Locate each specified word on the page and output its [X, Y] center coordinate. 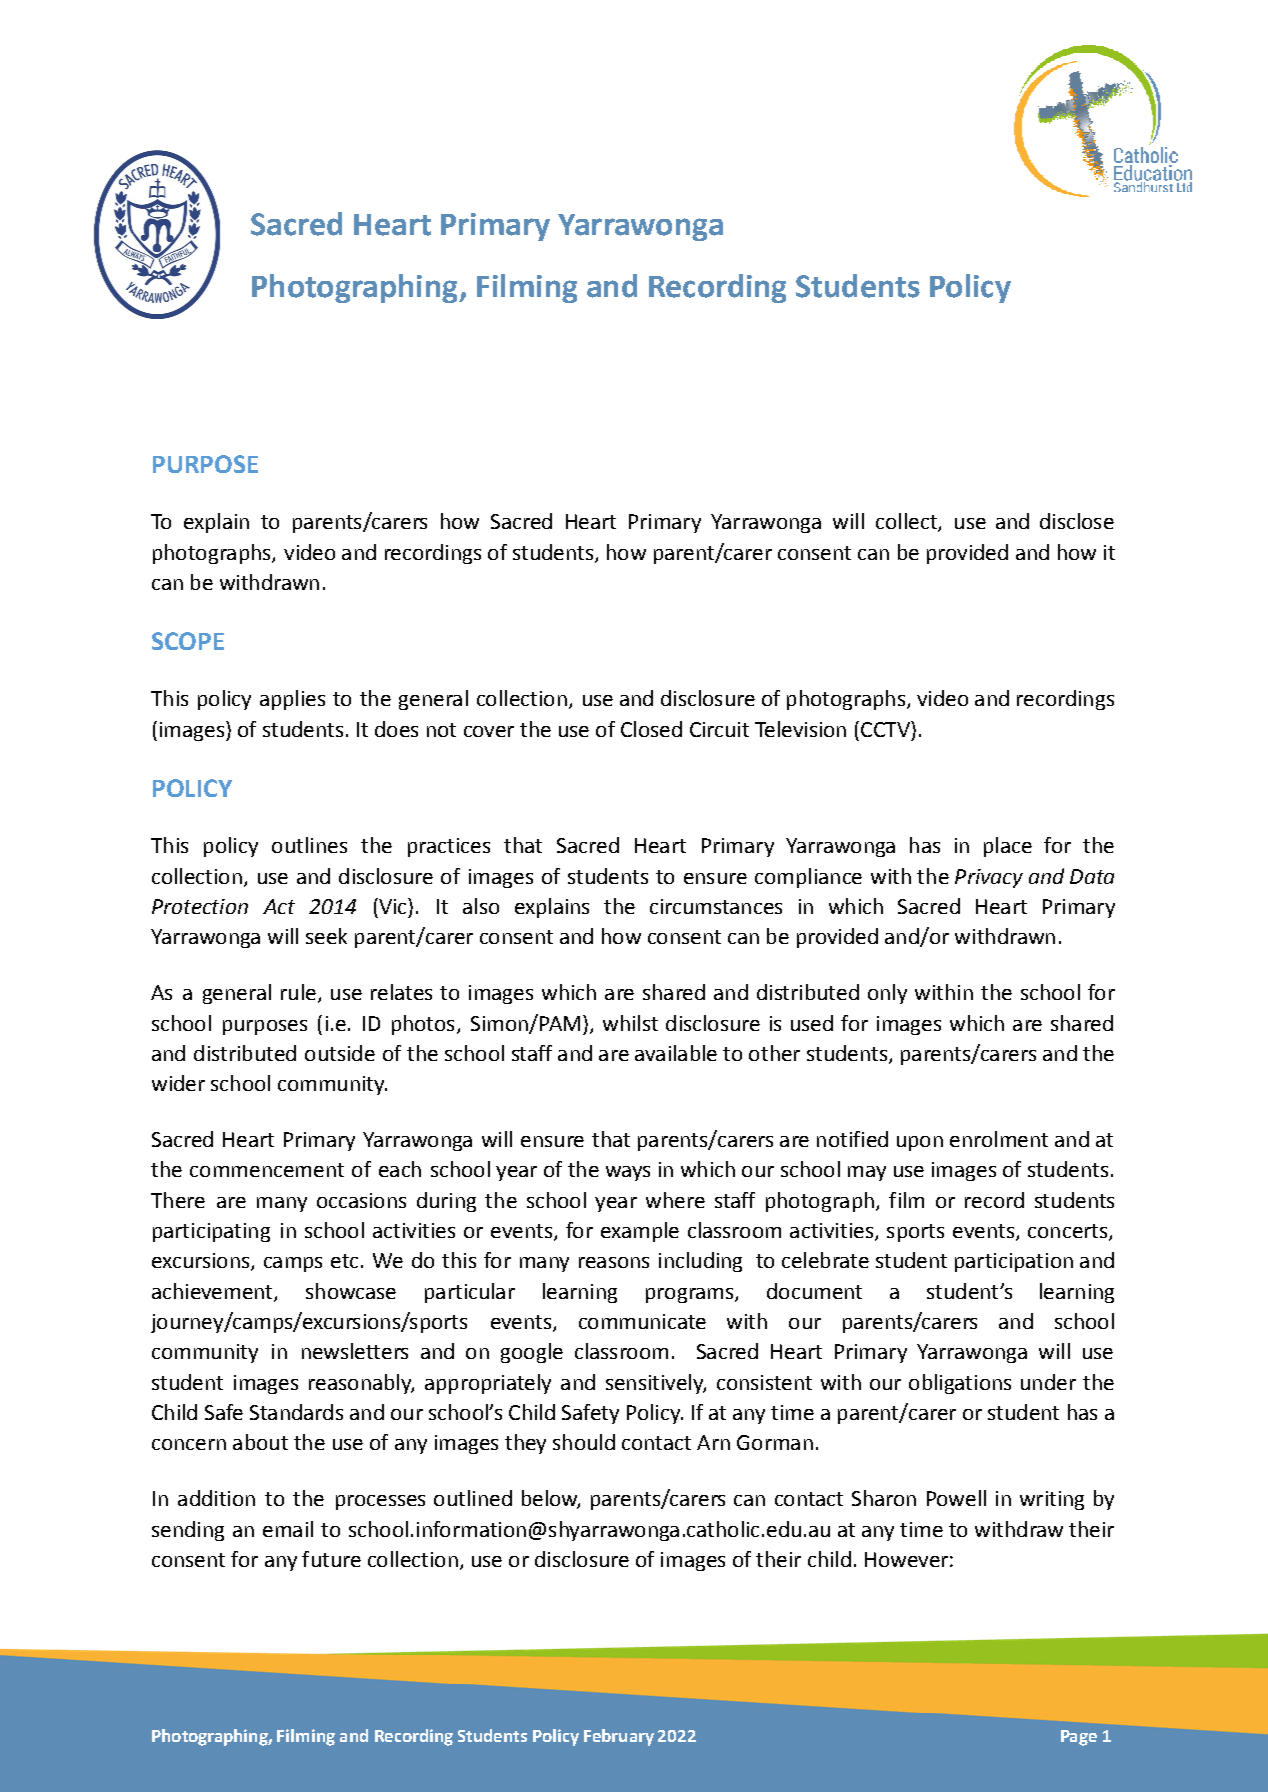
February [619, 1737]
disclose [1077, 521]
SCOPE [188, 641]
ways [628, 1173]
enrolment [999, 1139]
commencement [267, 1170]
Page [1079, 1738]
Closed [651, 729]
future [331, 1559]
